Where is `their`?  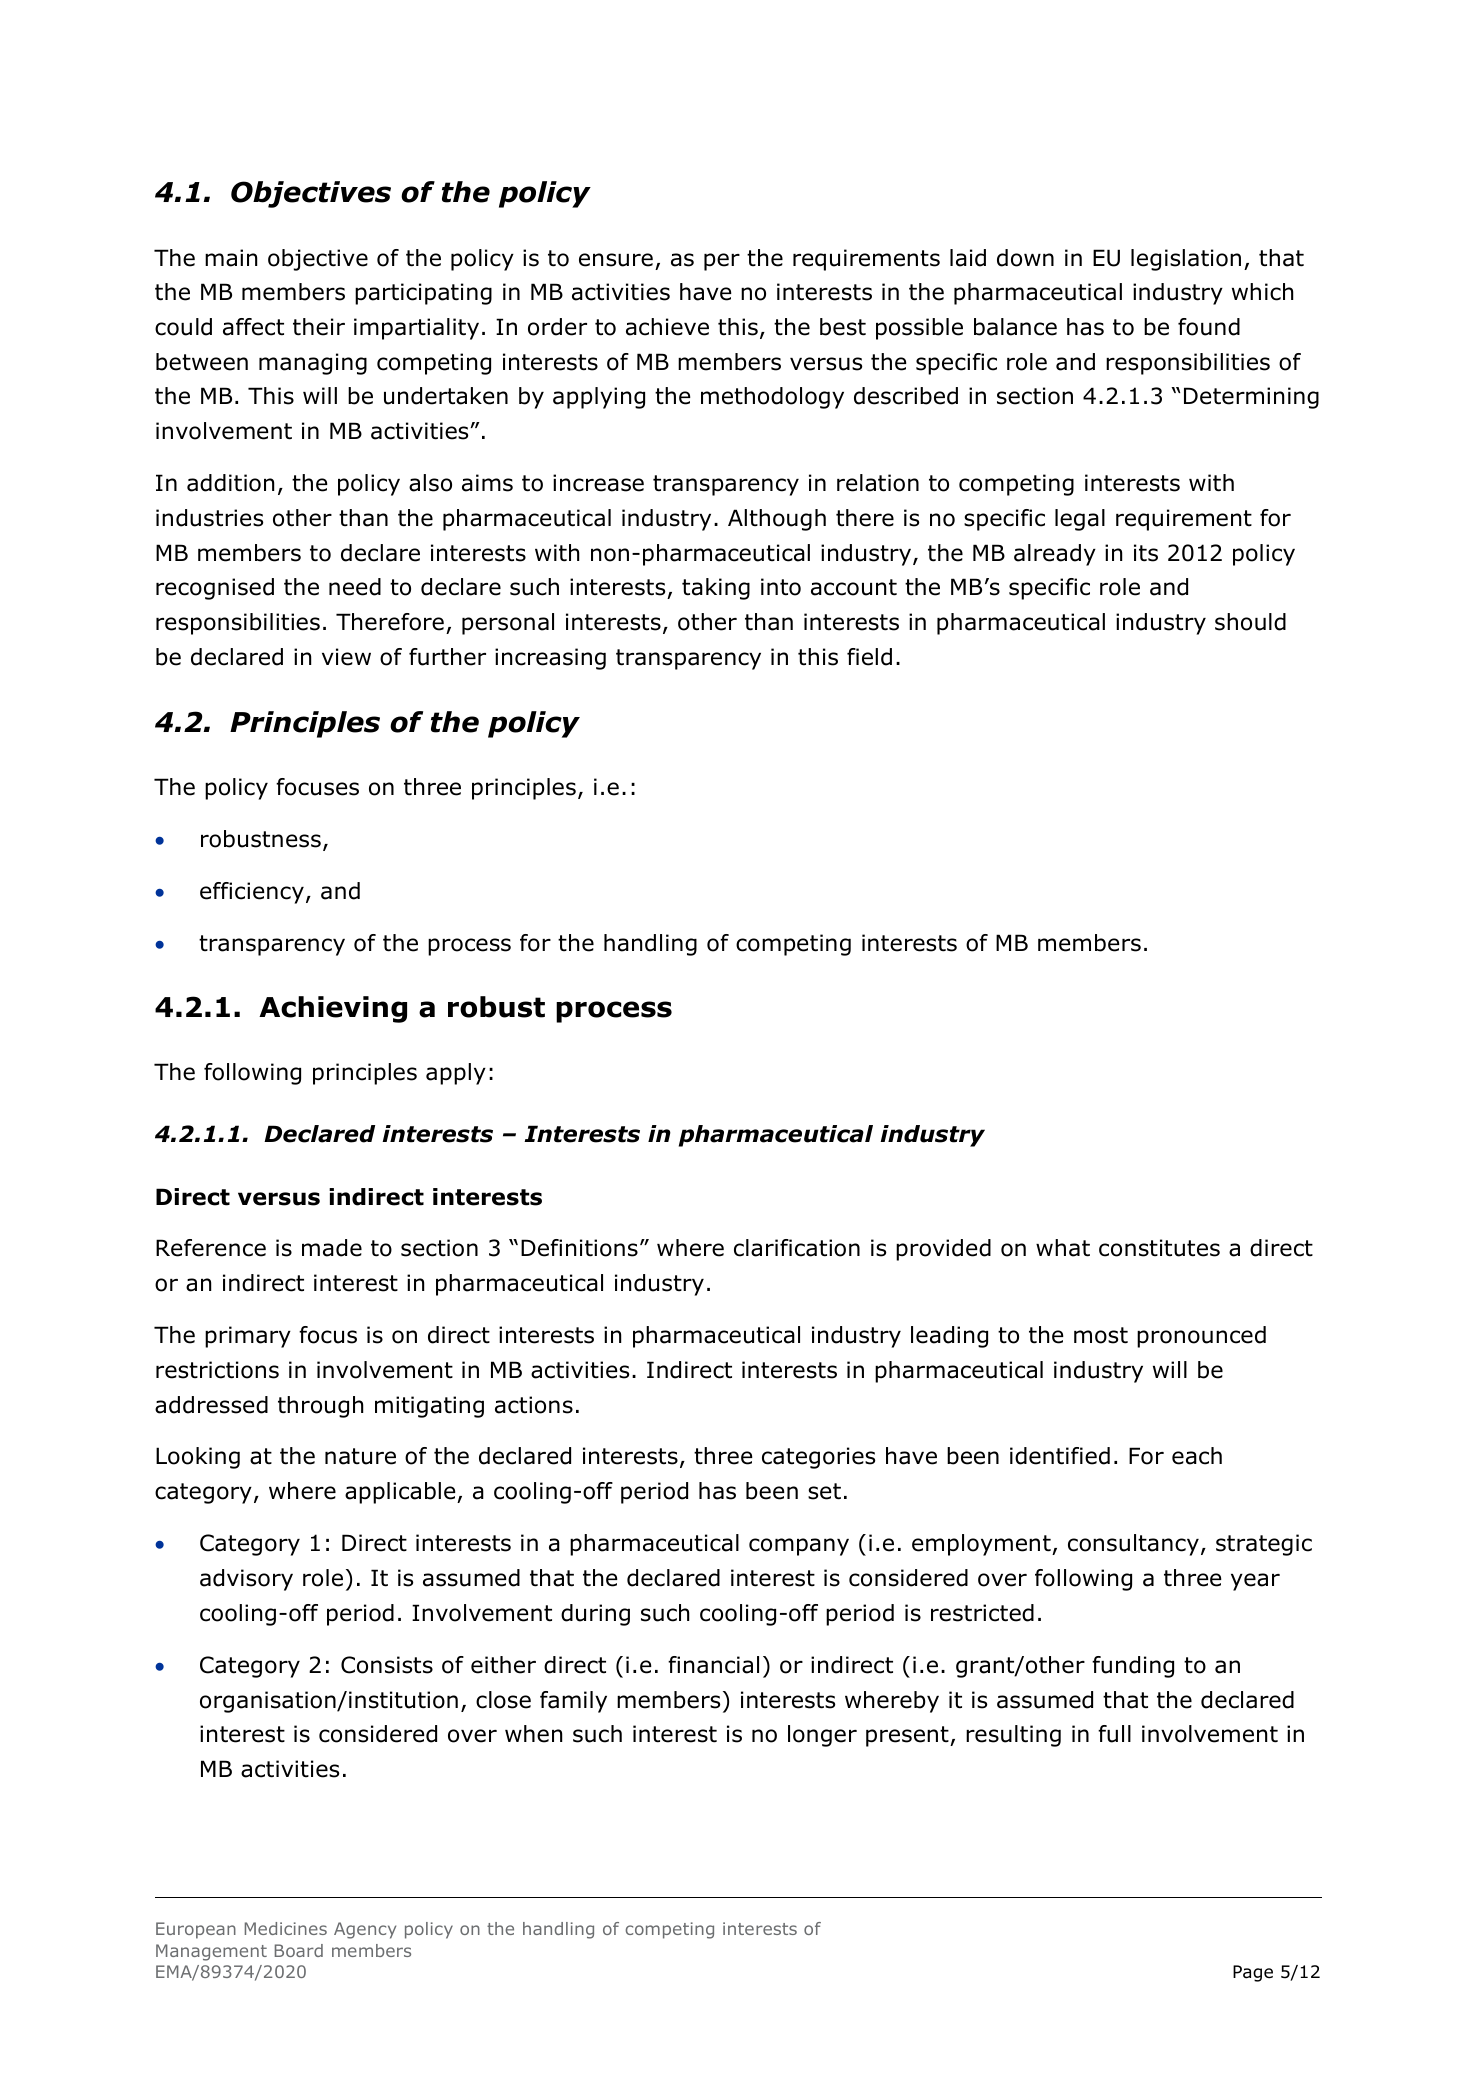
their is located at coordinates (319, 327).
